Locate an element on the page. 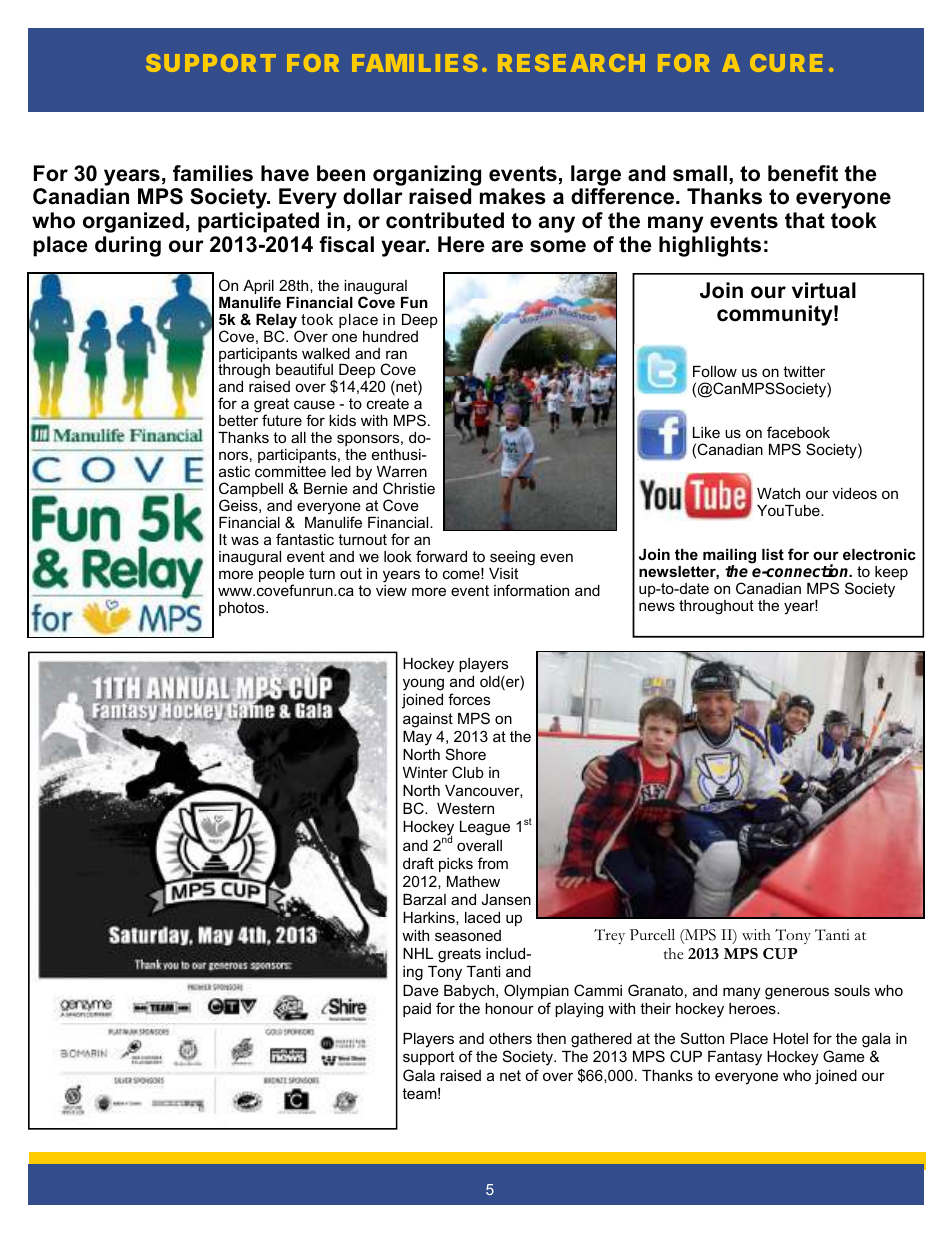 The height and width of the document is (1233, 952). facebook is located at coordinates (798, 432).
